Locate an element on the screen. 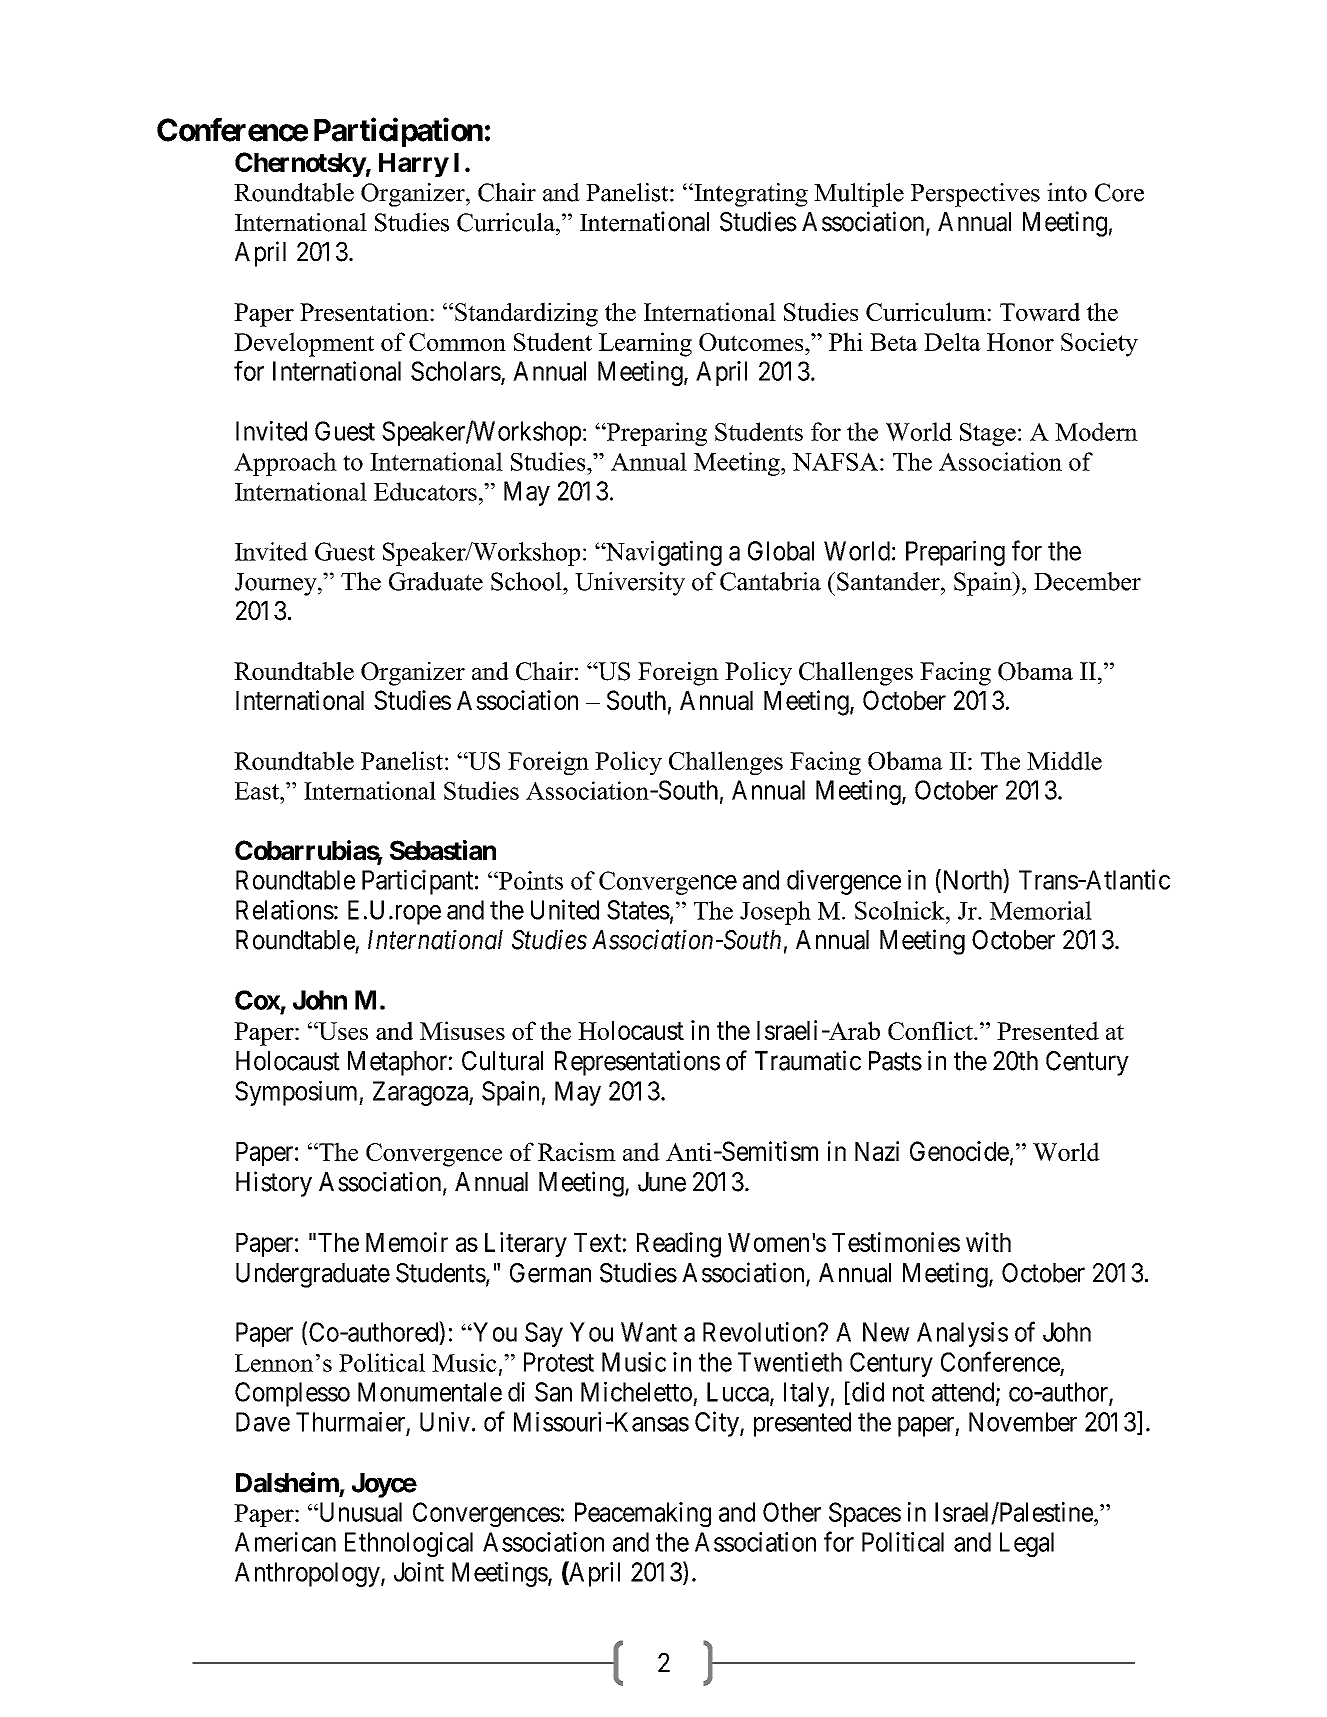 This screenshot has width=1327, height=1717. Participation is located at coordinates (398, 132).
